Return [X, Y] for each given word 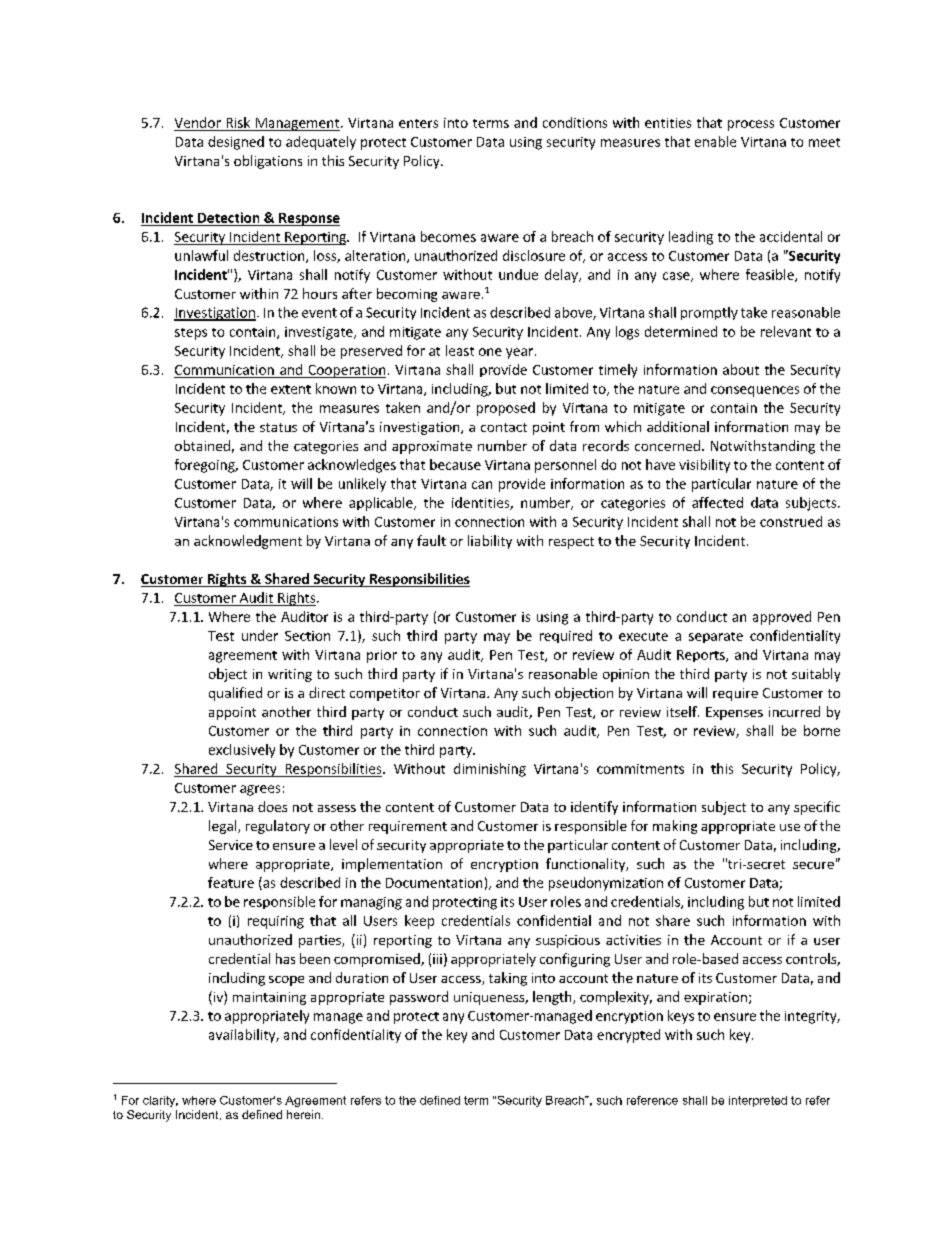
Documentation [434, 883]
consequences [755, 391]
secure [813, 865]
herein [303, 1114]
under [260, 635]
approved [782, 618]
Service [231, 845]
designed [236, 143]
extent [291, 389]
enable [715, 141]
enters [418, 123]
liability [490, 542]
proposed [506, 409]
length [553, 998]
